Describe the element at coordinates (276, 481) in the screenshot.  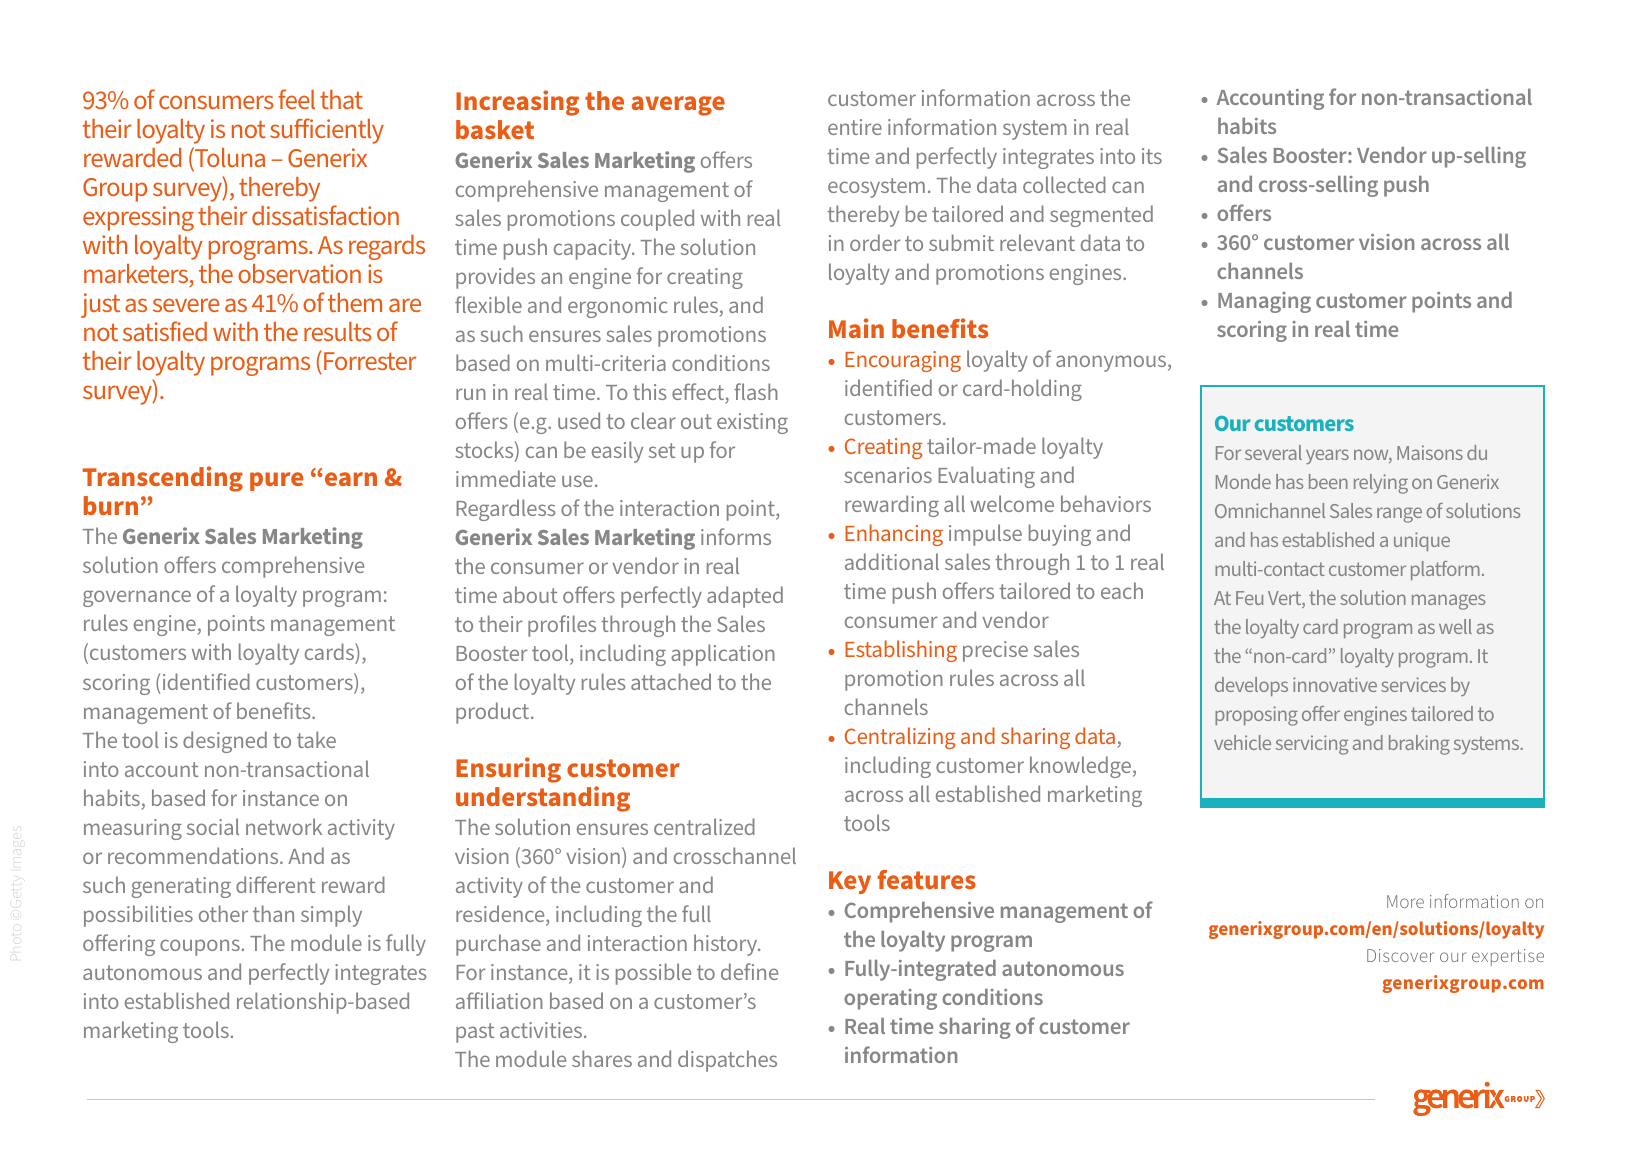
I see `pure` at that location.
